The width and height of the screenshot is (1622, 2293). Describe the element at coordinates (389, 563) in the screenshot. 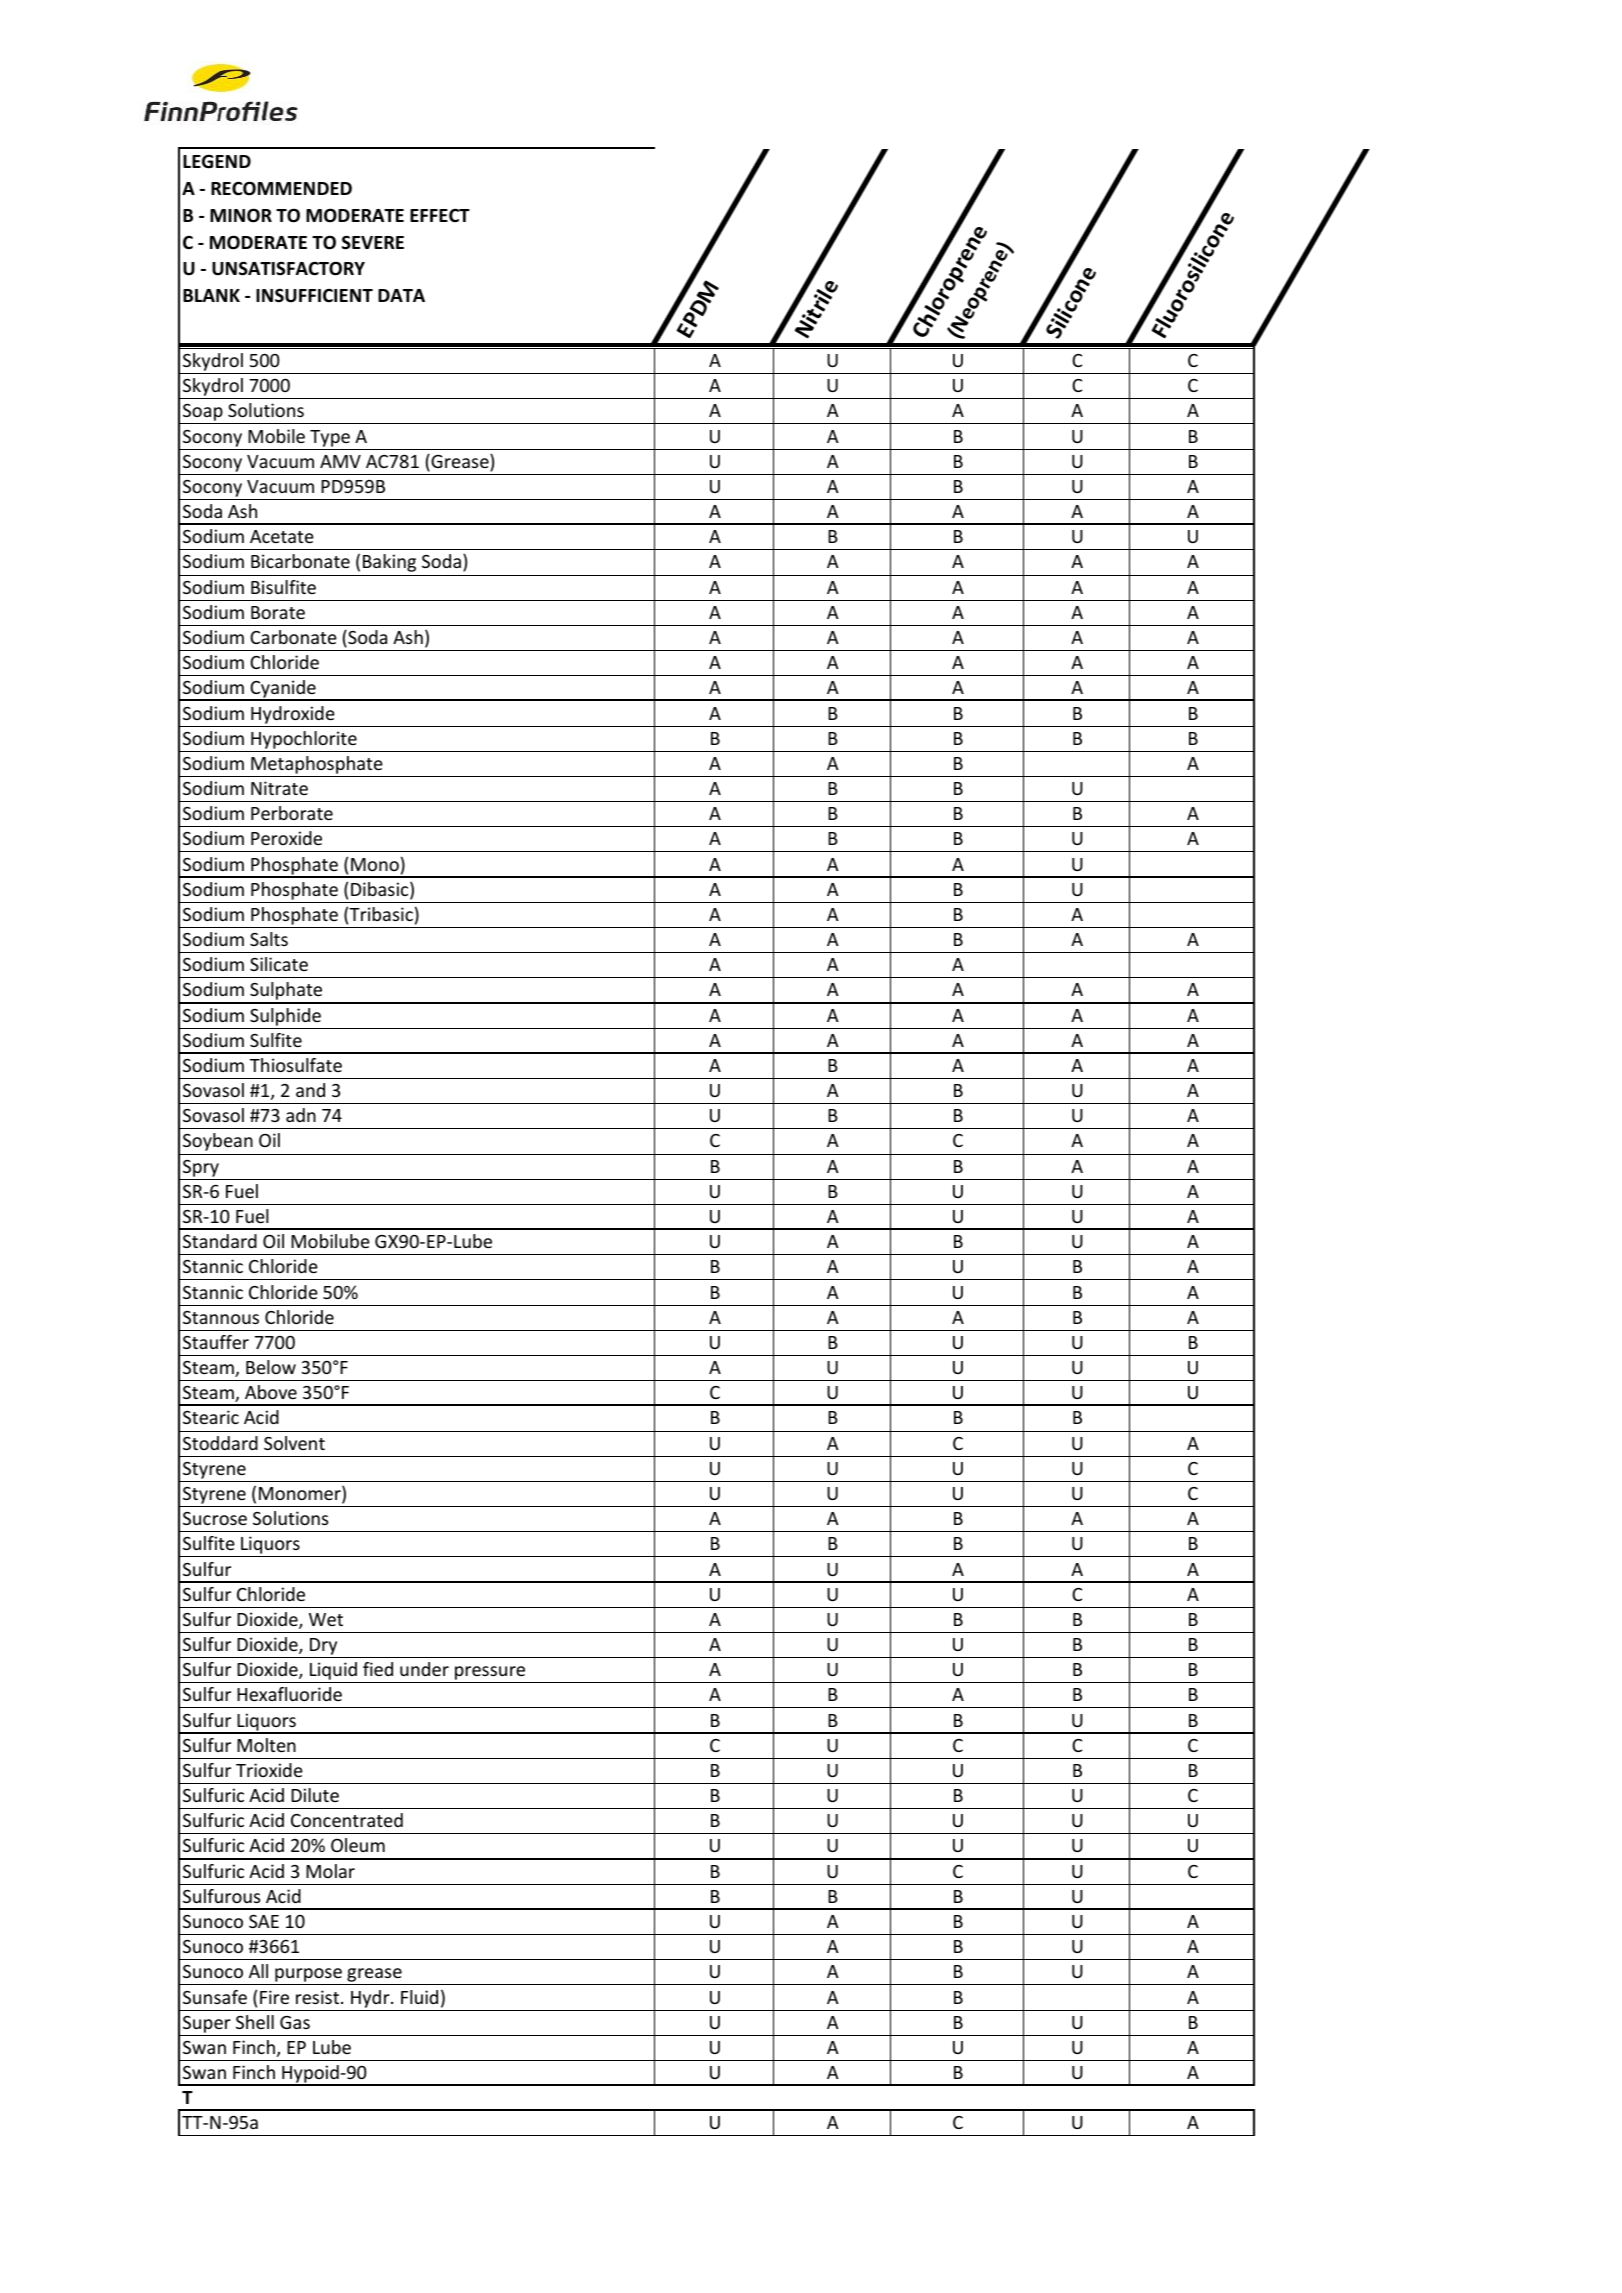

I see `Baking` at that location.
